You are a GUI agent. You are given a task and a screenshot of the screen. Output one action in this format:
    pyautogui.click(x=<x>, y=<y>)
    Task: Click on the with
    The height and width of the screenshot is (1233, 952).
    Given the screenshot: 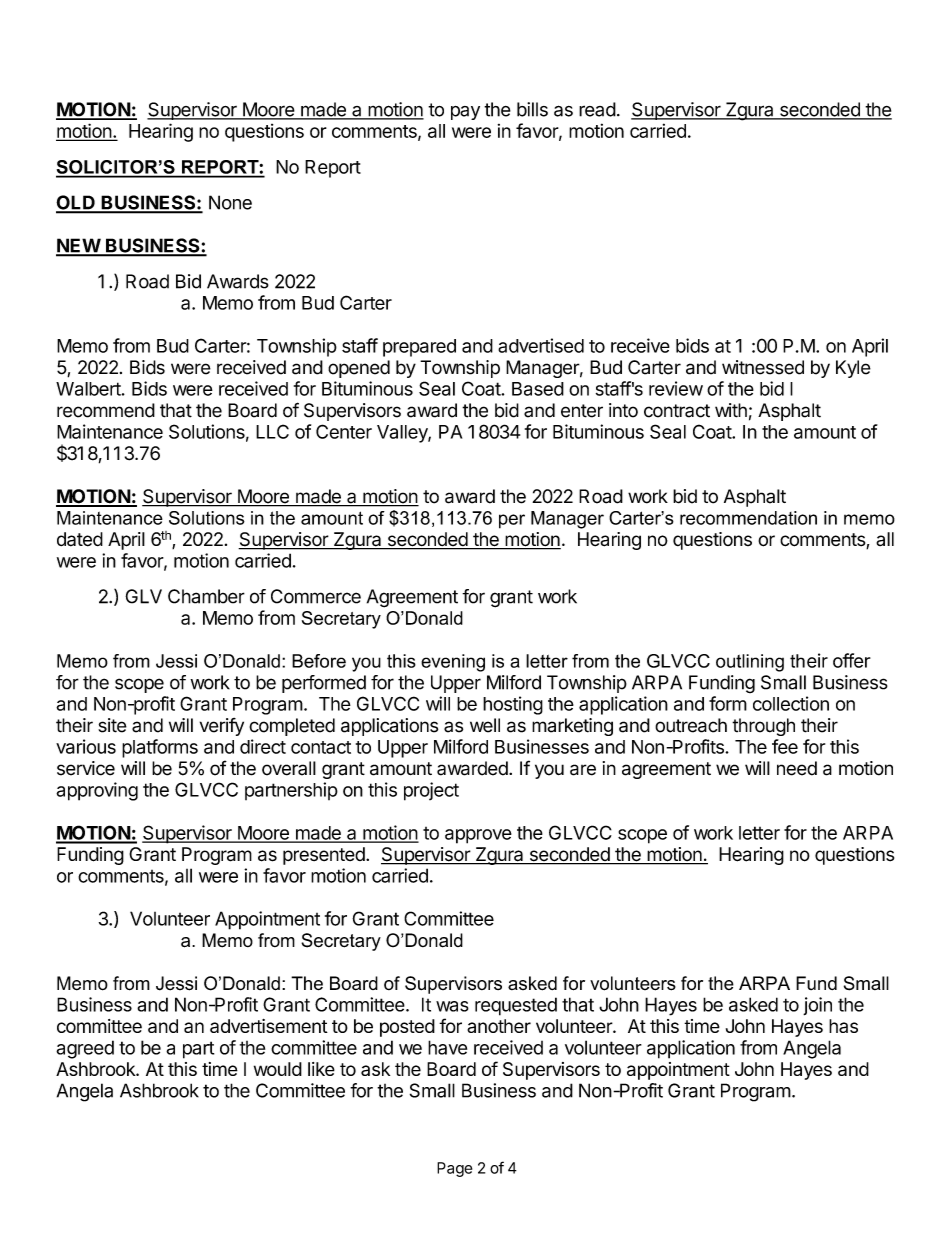 What is the action you would take?
    pyautogui.click(x=731, y=410)
